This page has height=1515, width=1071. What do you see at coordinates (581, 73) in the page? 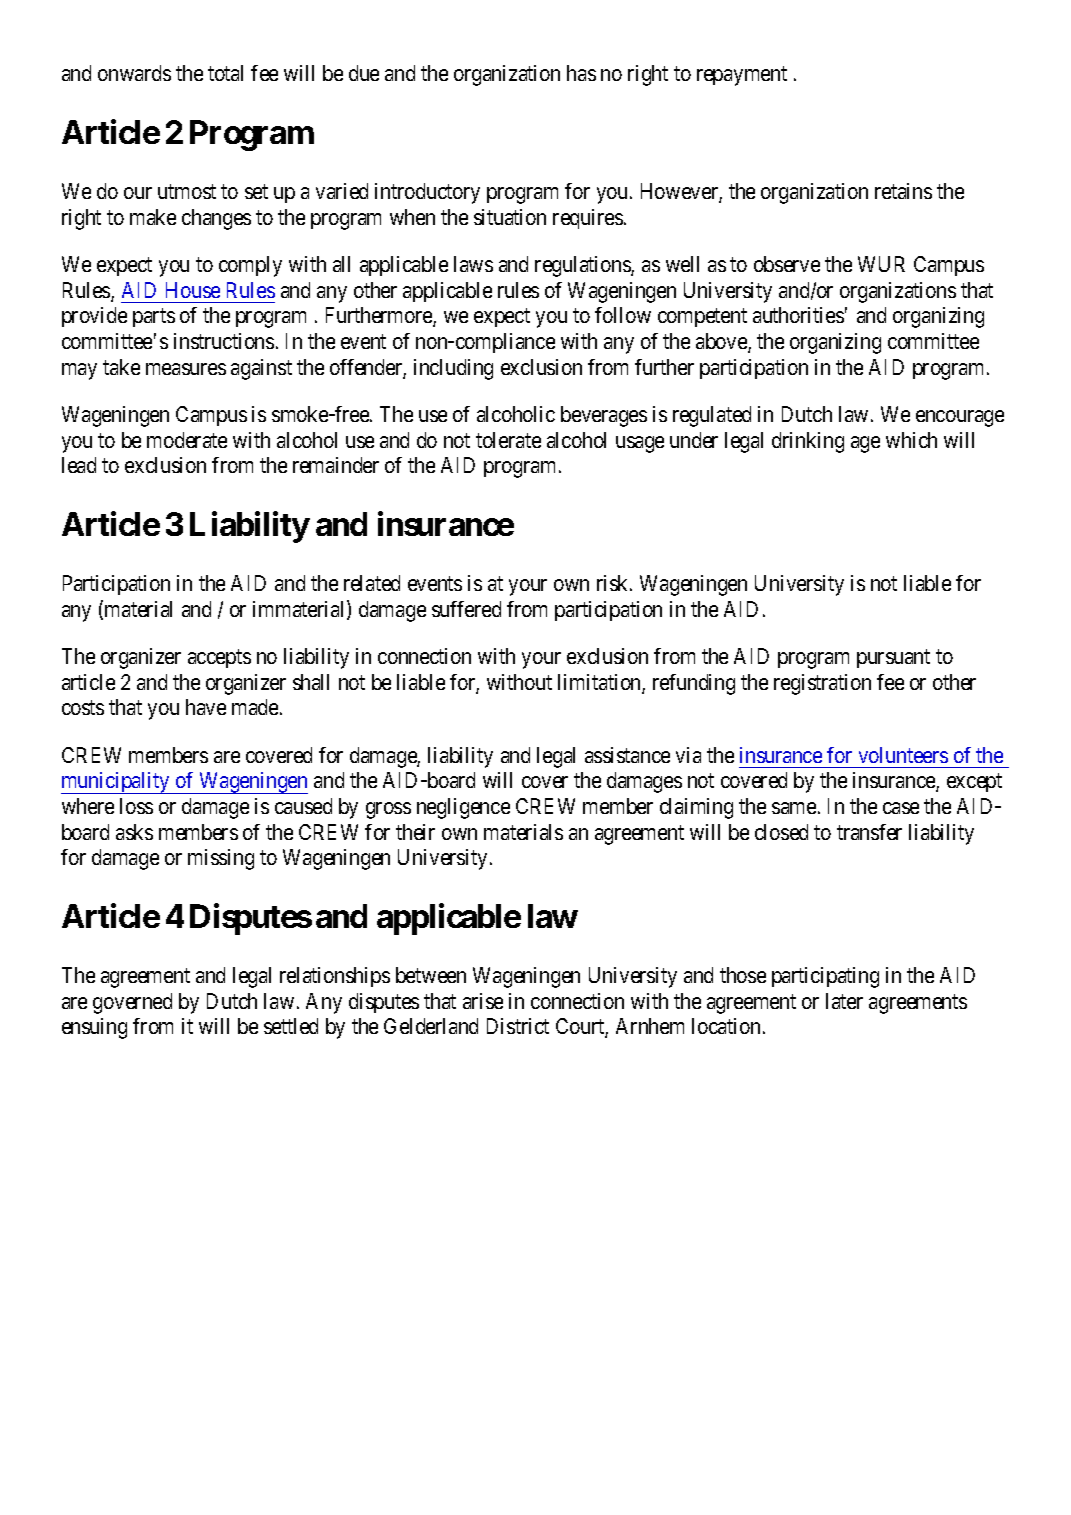
I see `has` at bounding box center [581, 73].
